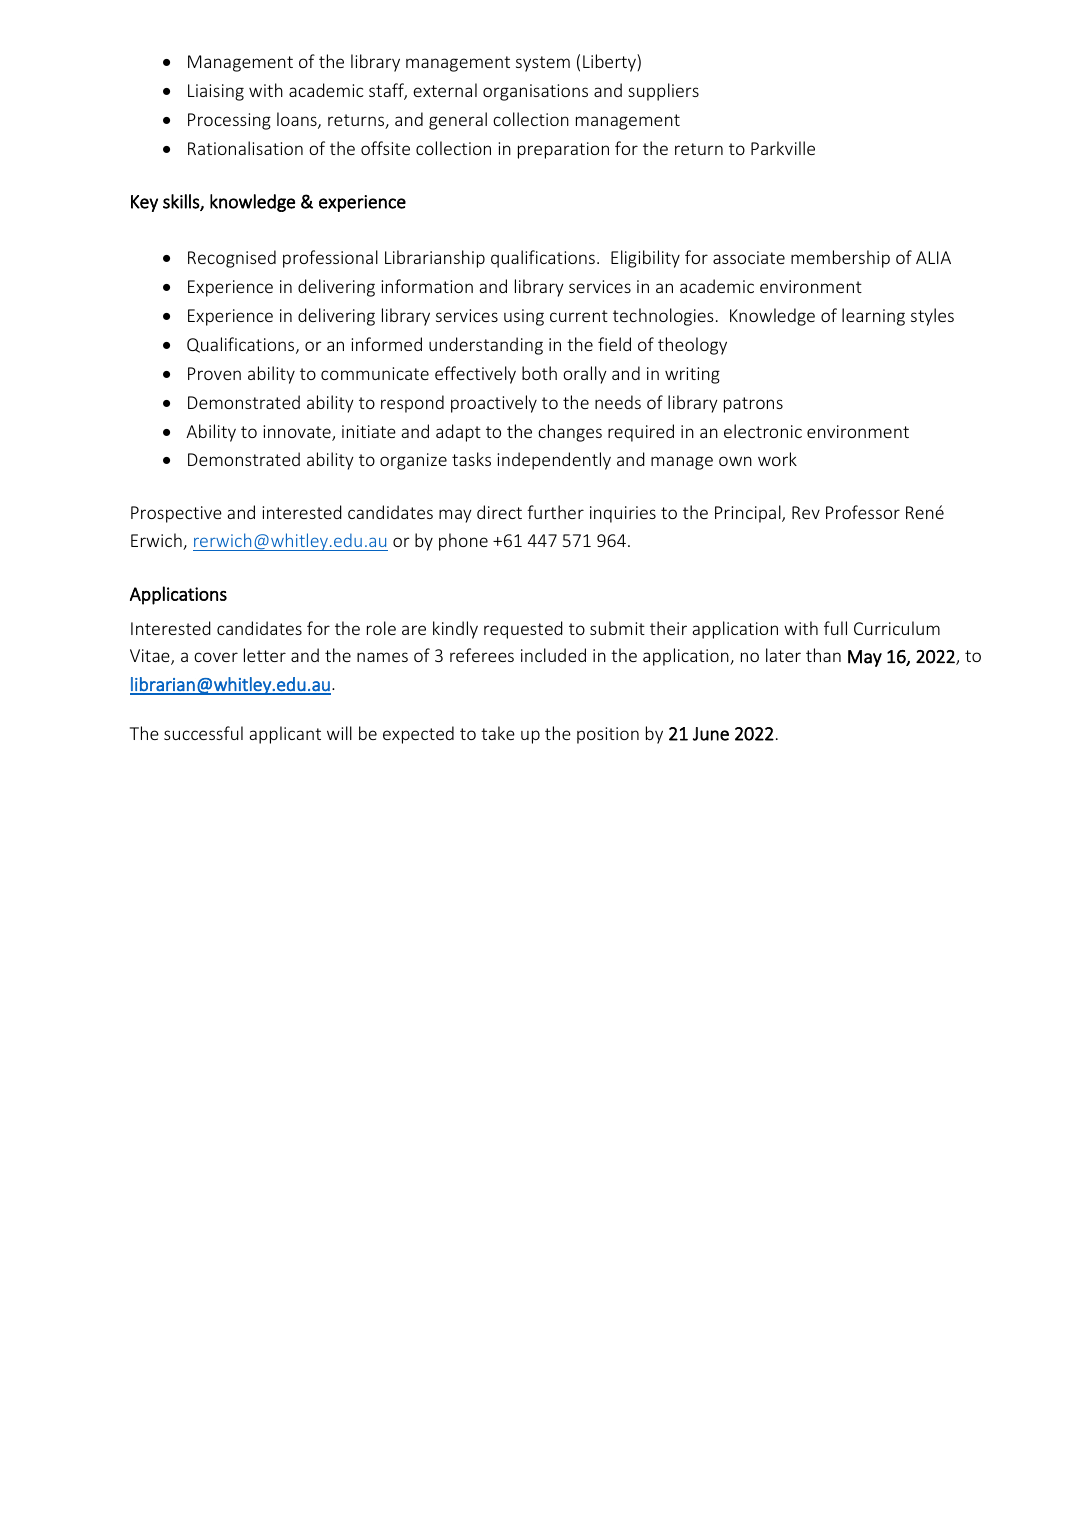  What do you see at coordinates (535, 92) in the screenshot?
I see `organisations` at bounding box center [535, 92].
